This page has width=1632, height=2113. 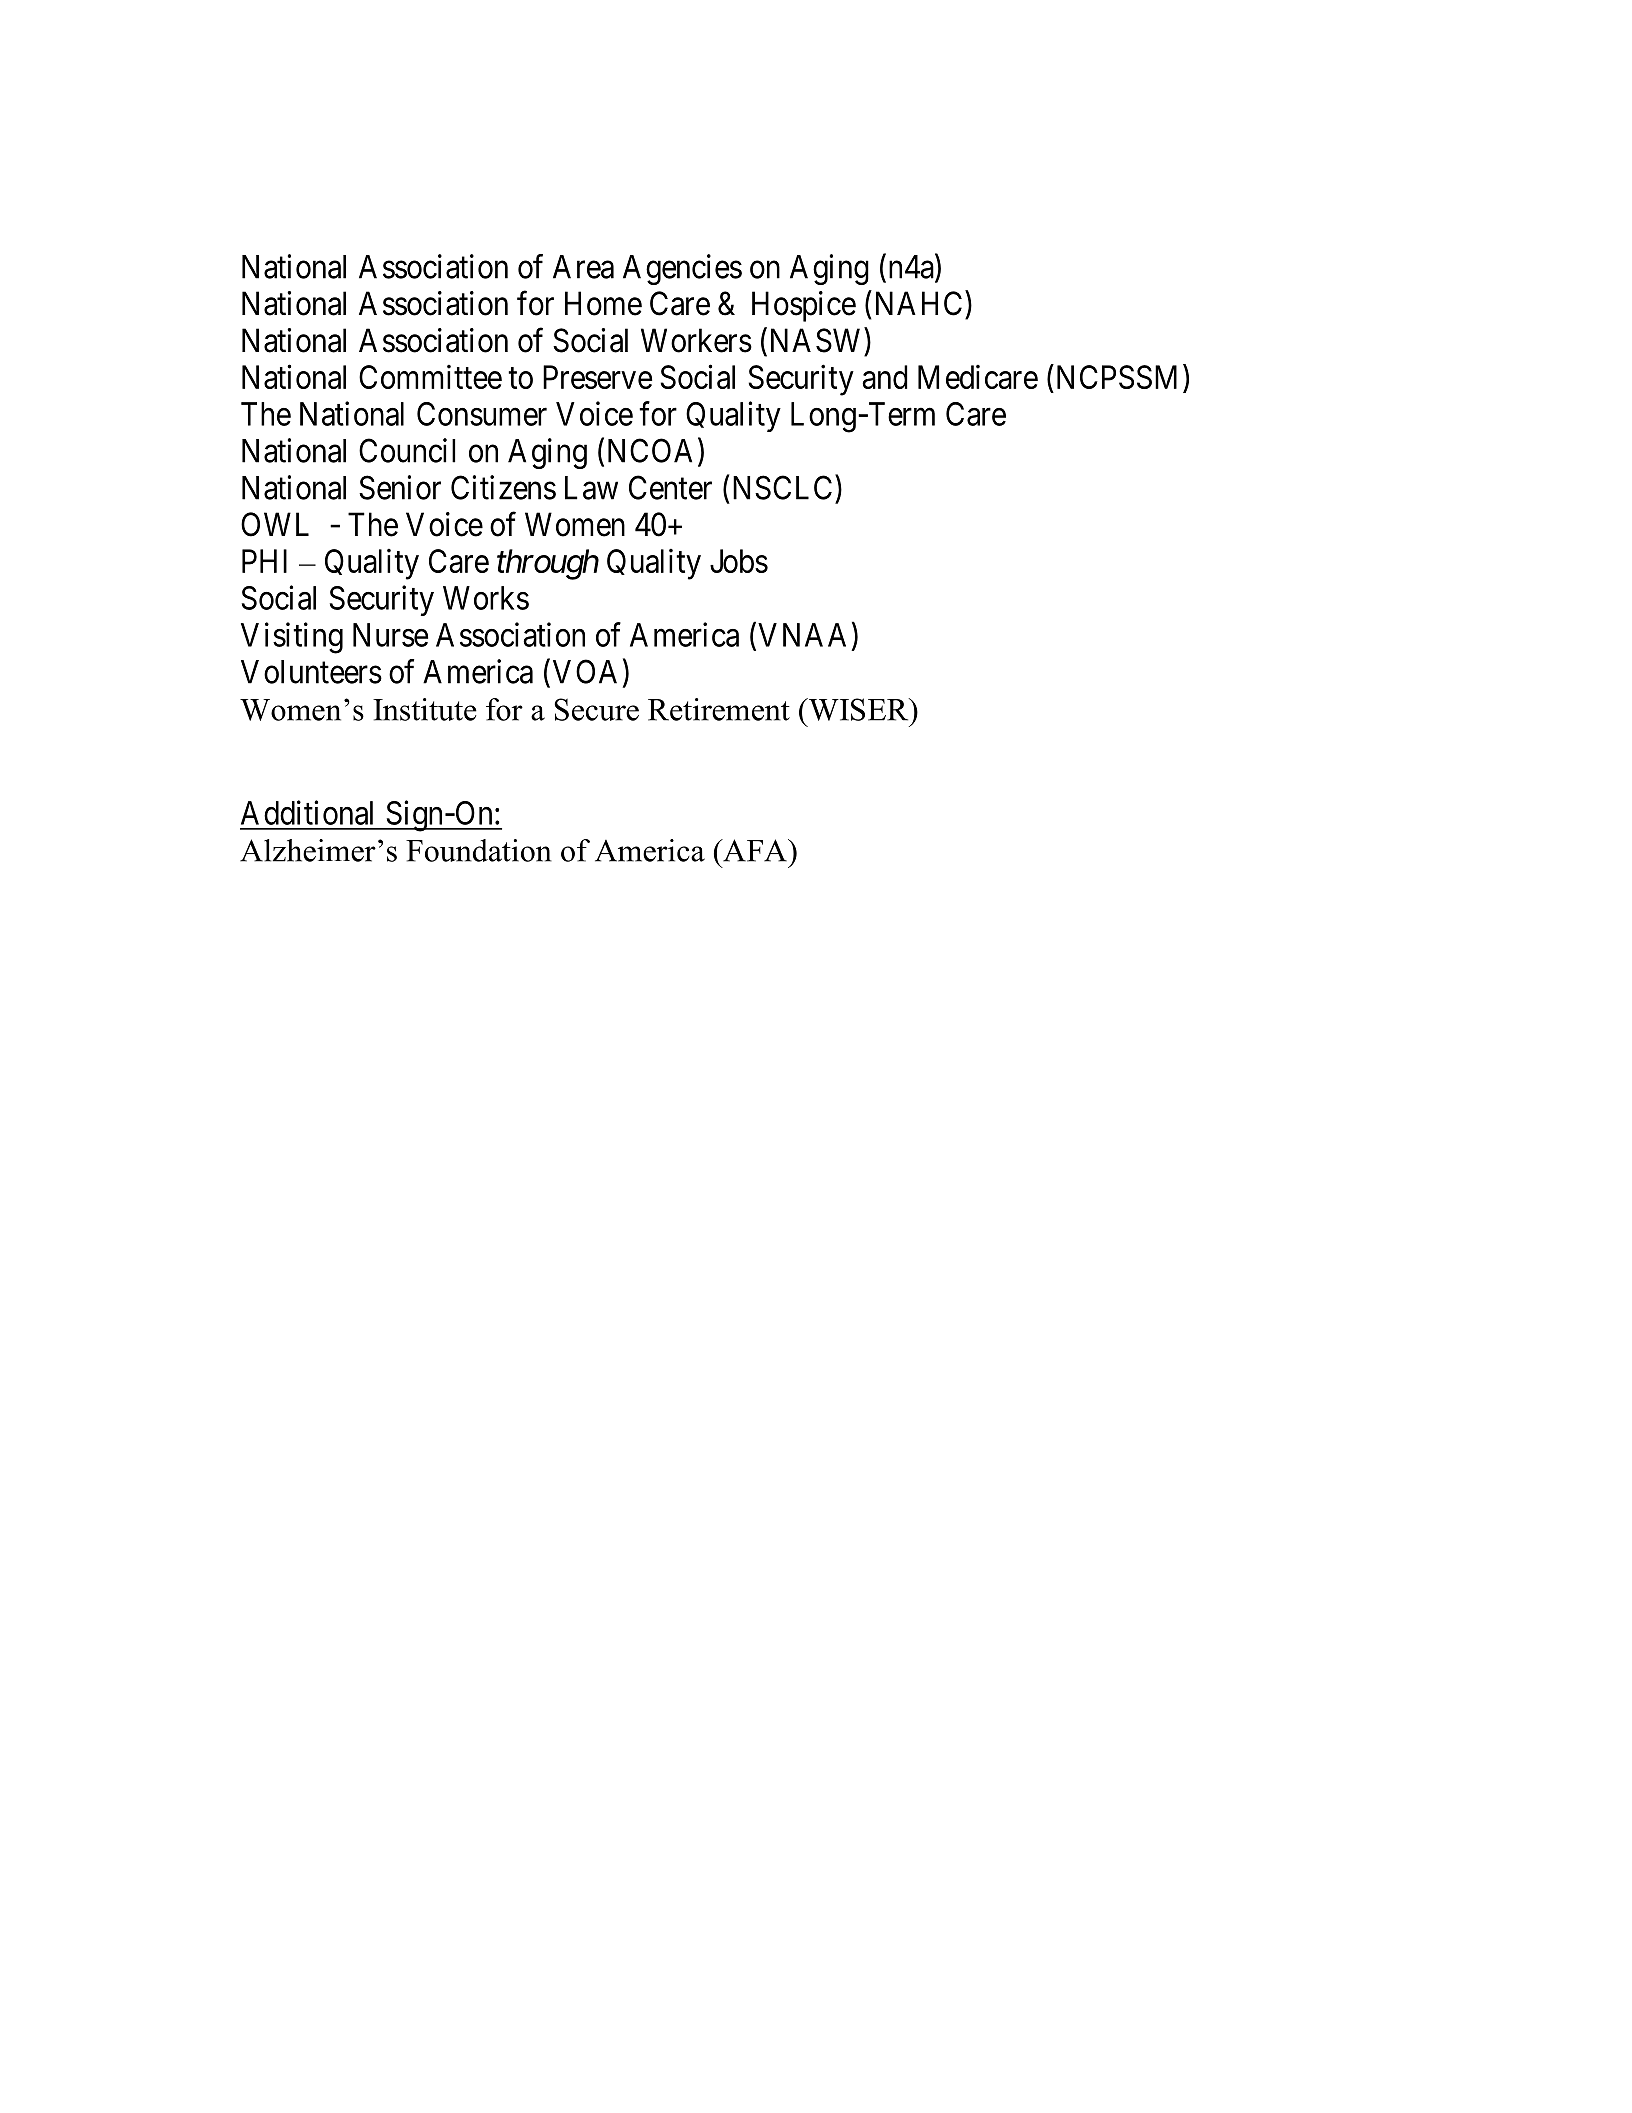 What do you see at coordinates (479, 850) in the page?
I see `Foundation` at bounding box center [479, 850].
